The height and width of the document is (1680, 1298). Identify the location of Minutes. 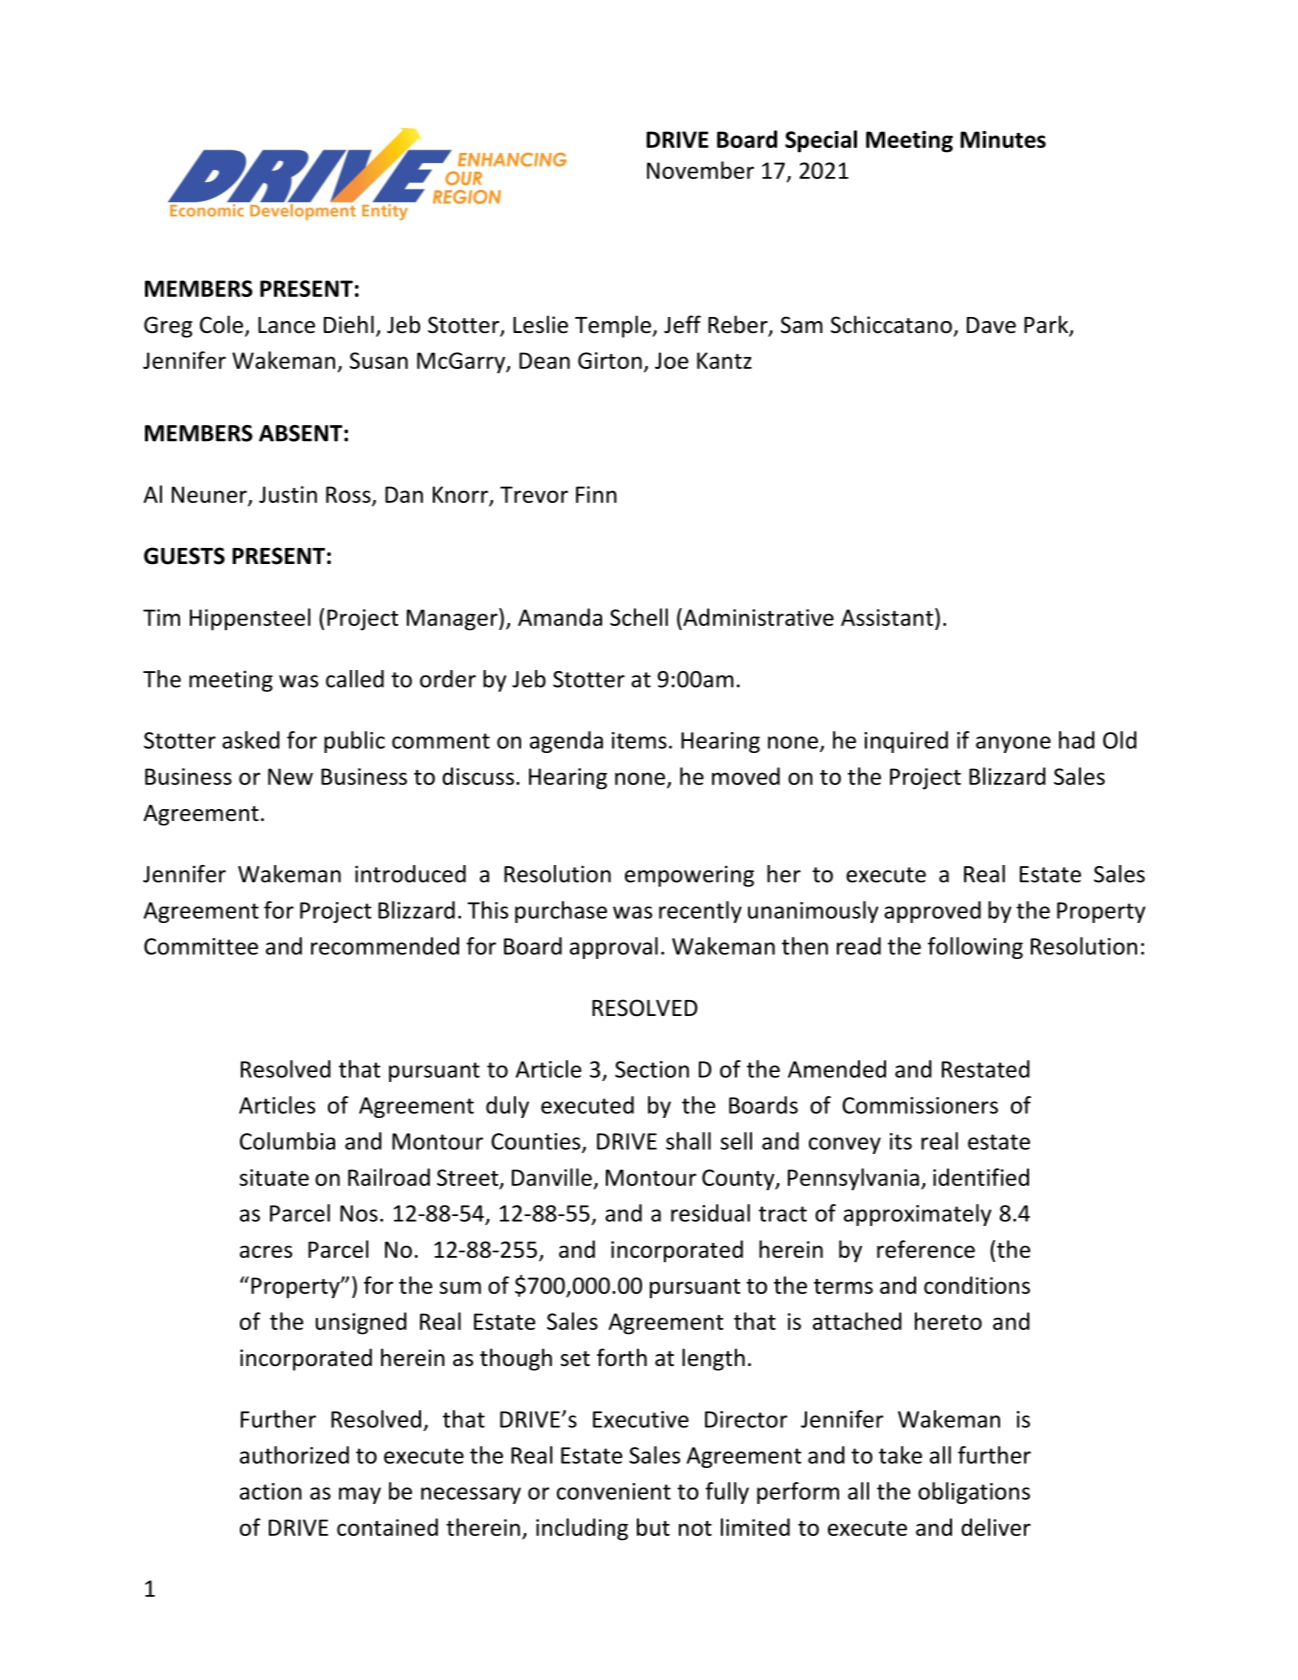
(1003, 139).
